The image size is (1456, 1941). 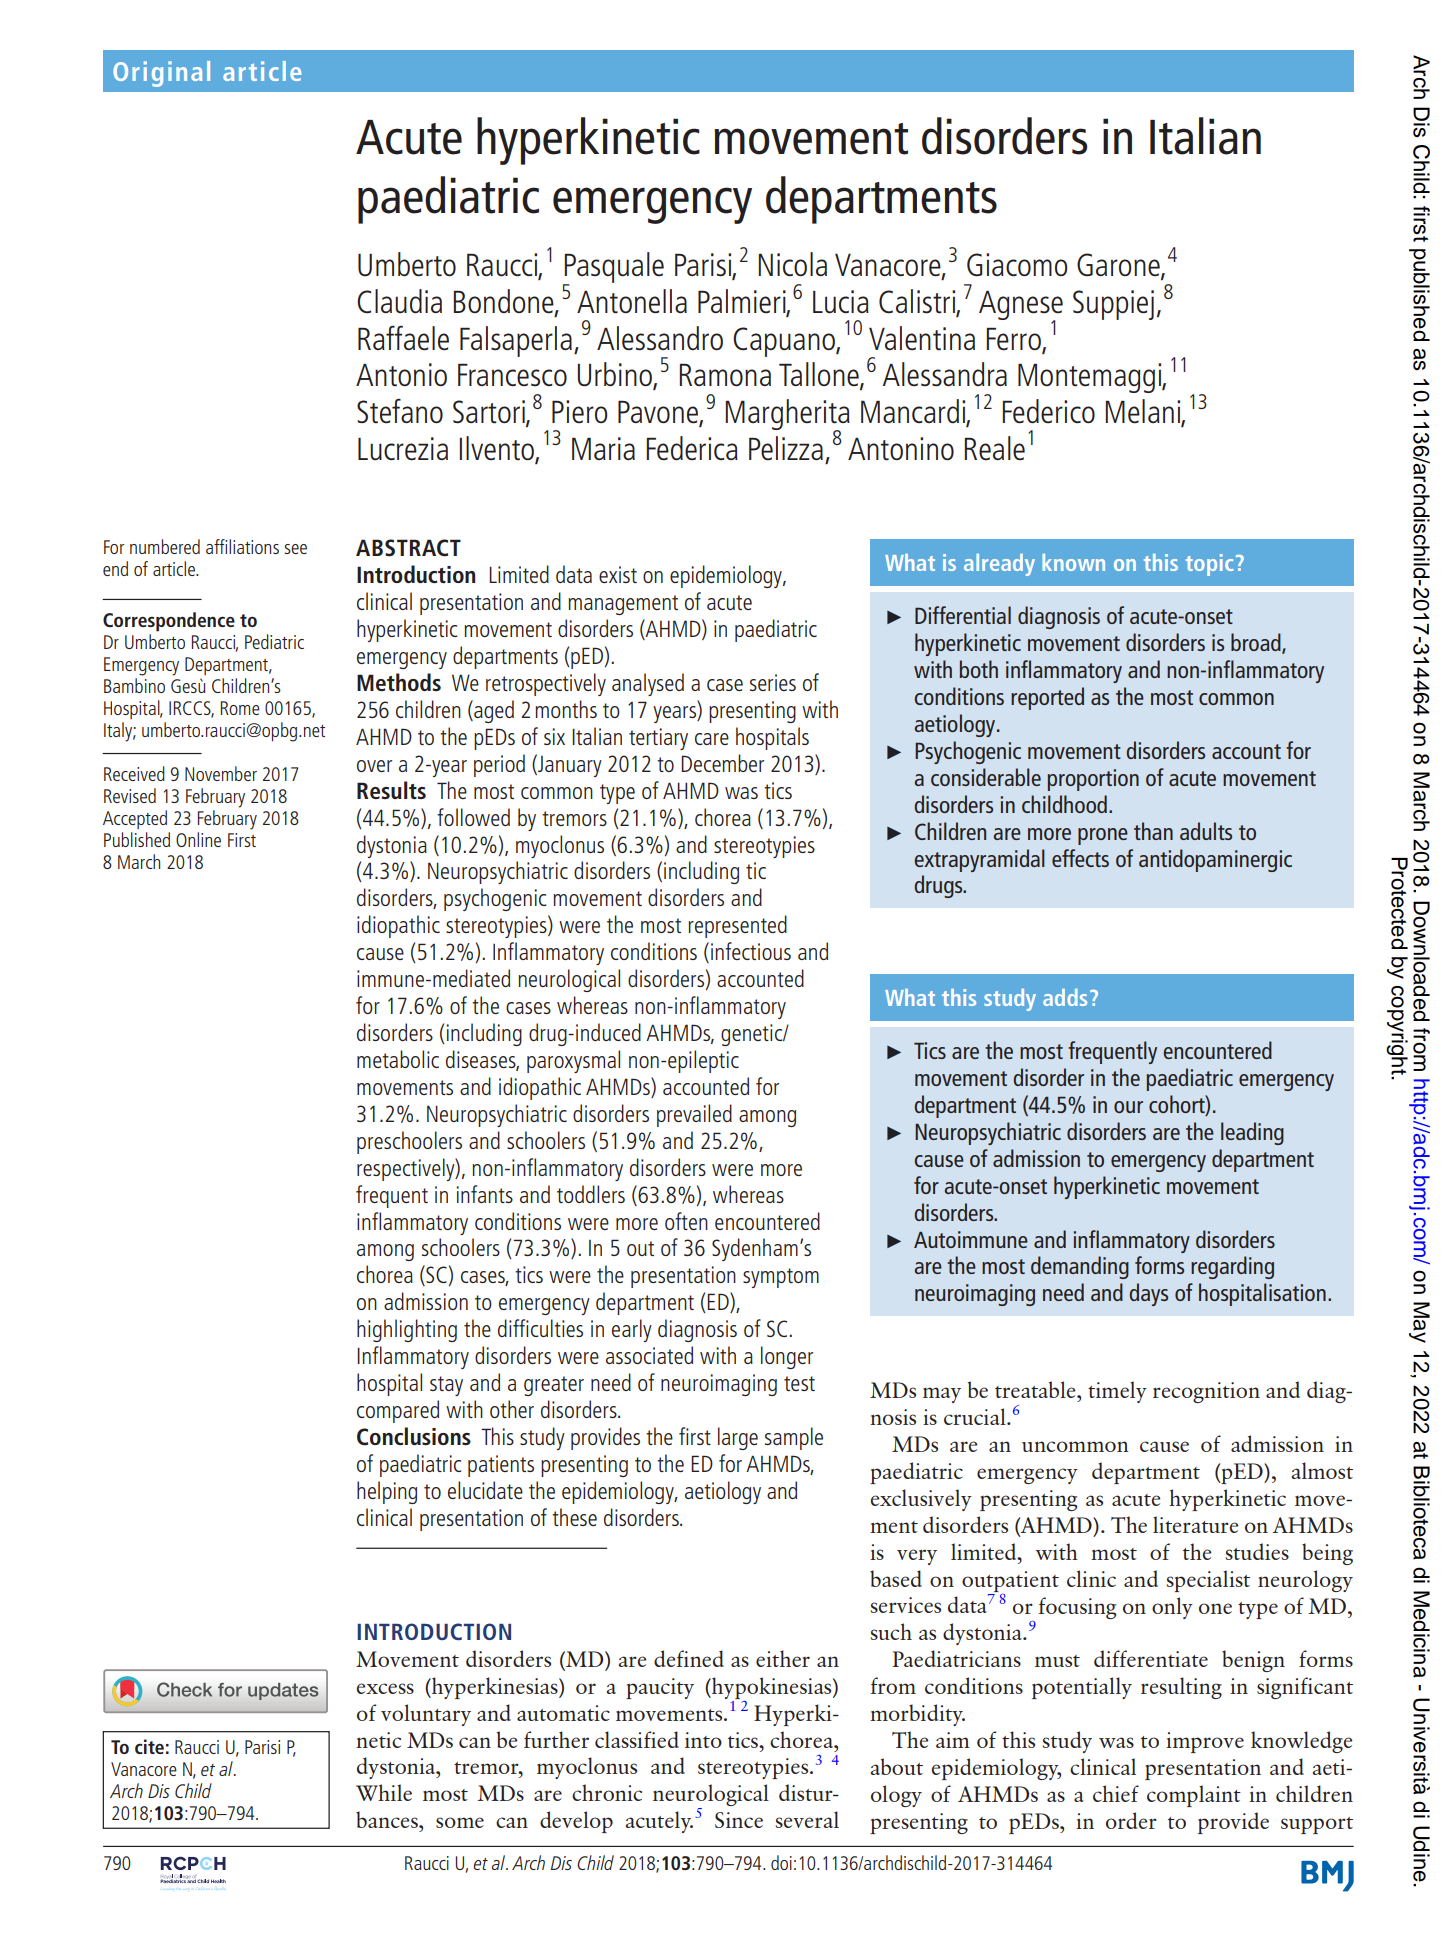 What do you see at coordinates (1065, 997) in the document?
I see `adds` at bounding box center [1065, 997].
